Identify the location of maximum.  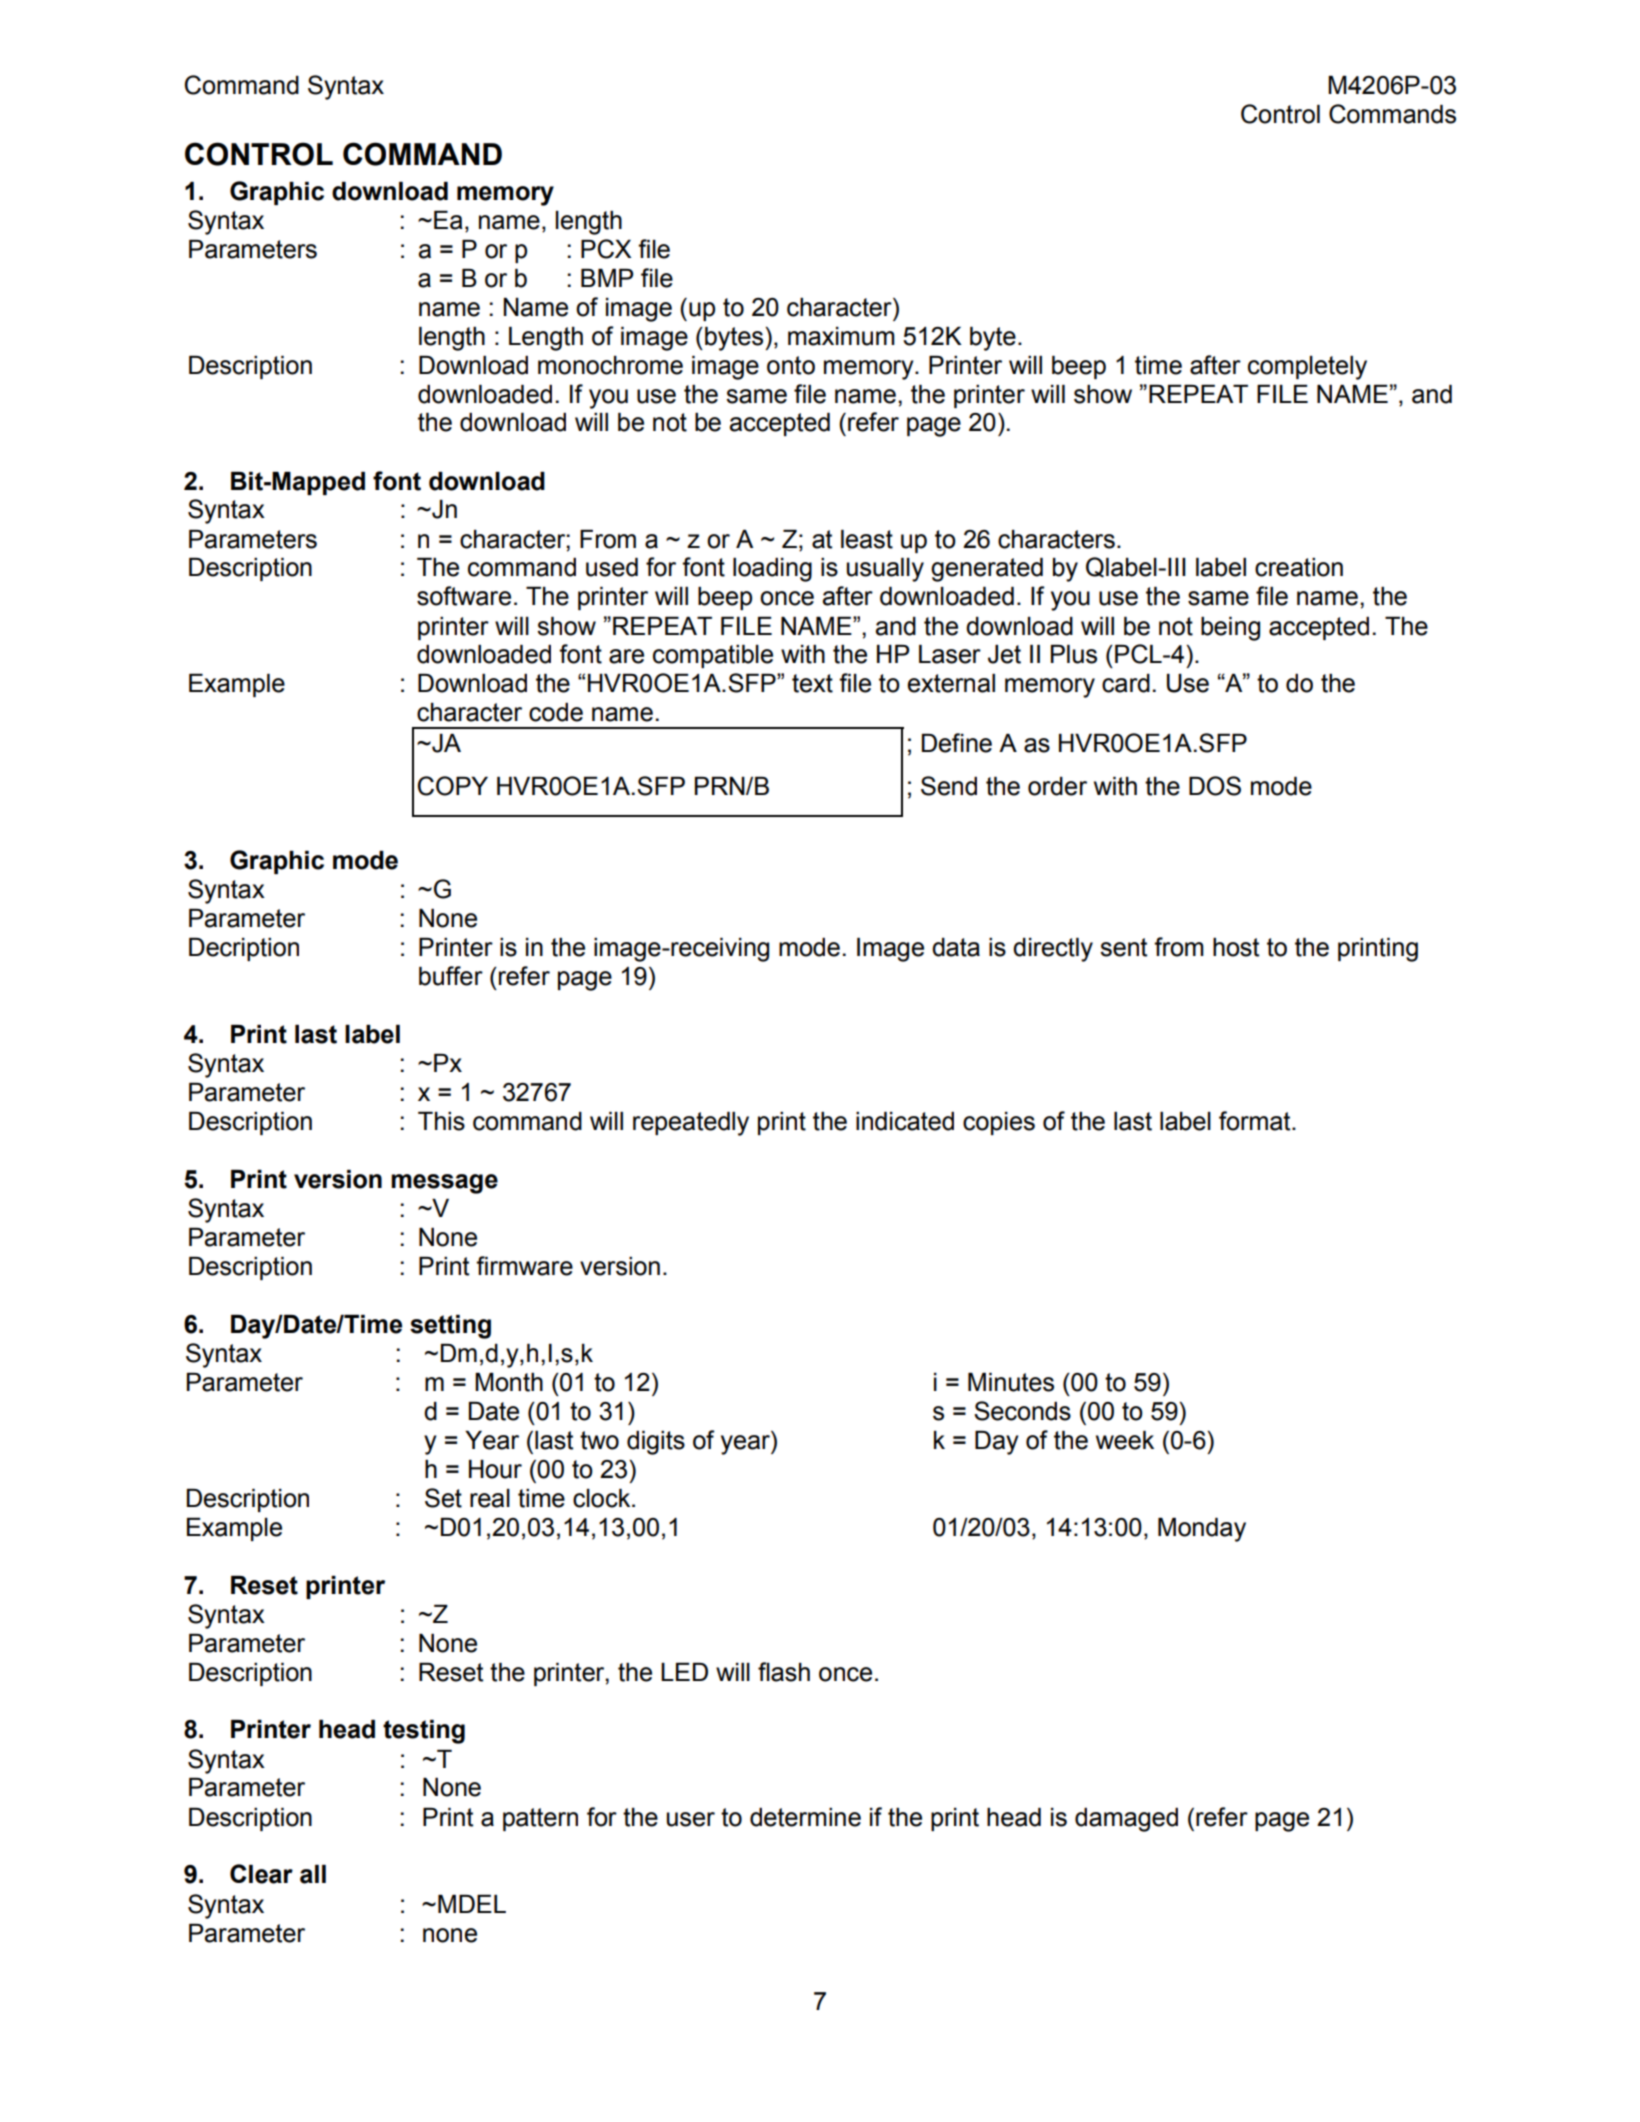
(841, 336).
